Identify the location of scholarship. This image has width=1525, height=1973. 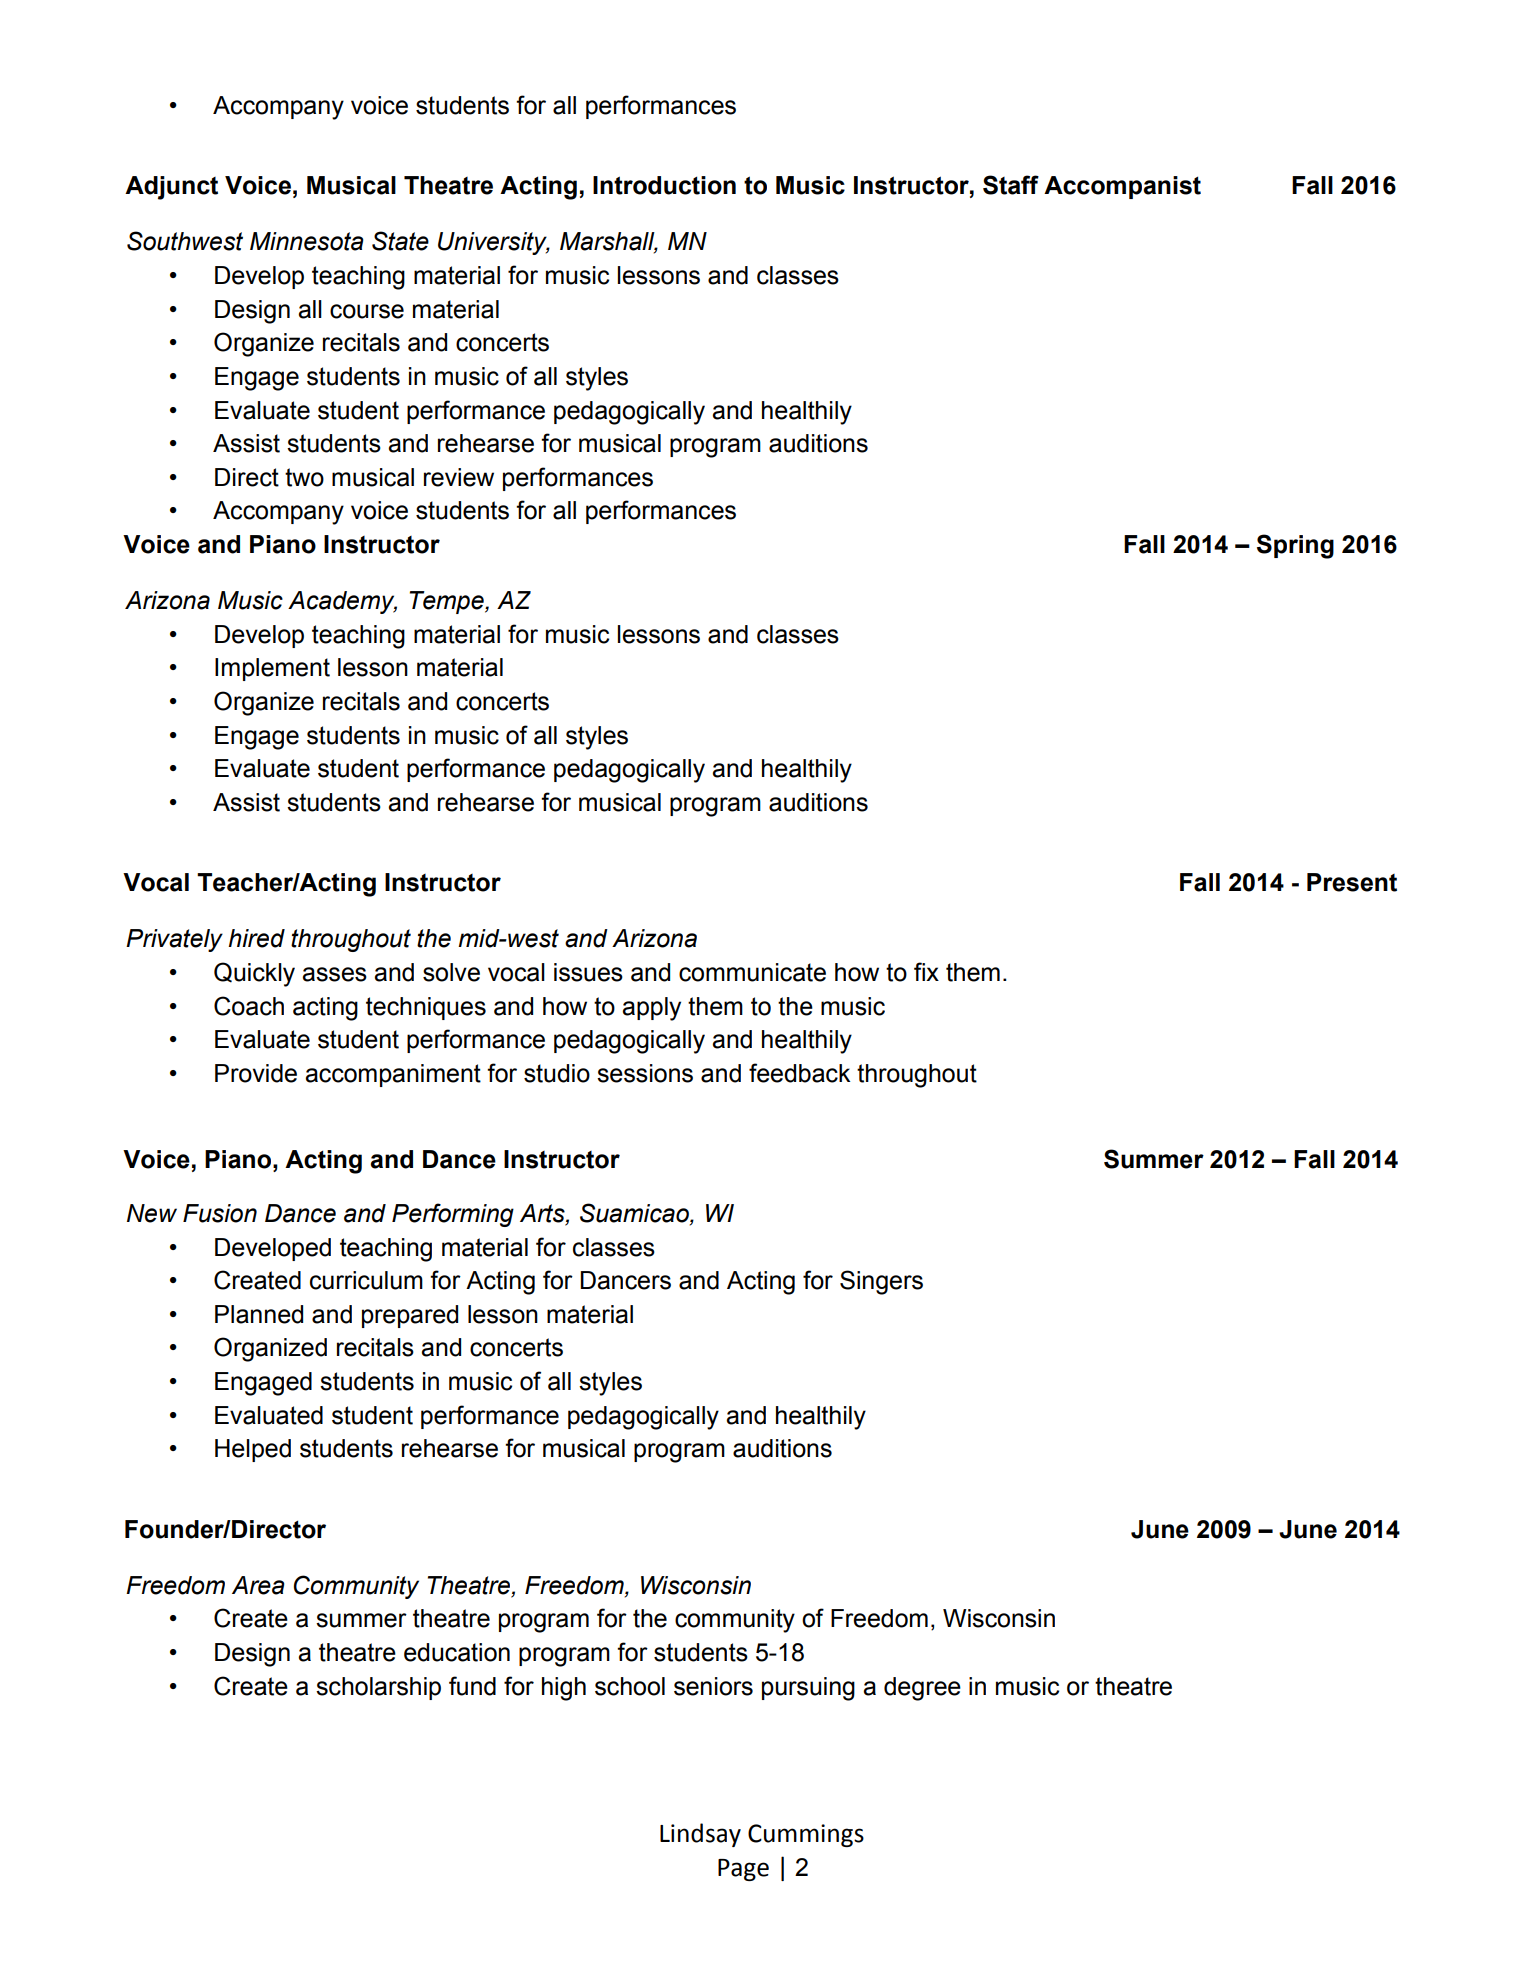
(378, 1688).
